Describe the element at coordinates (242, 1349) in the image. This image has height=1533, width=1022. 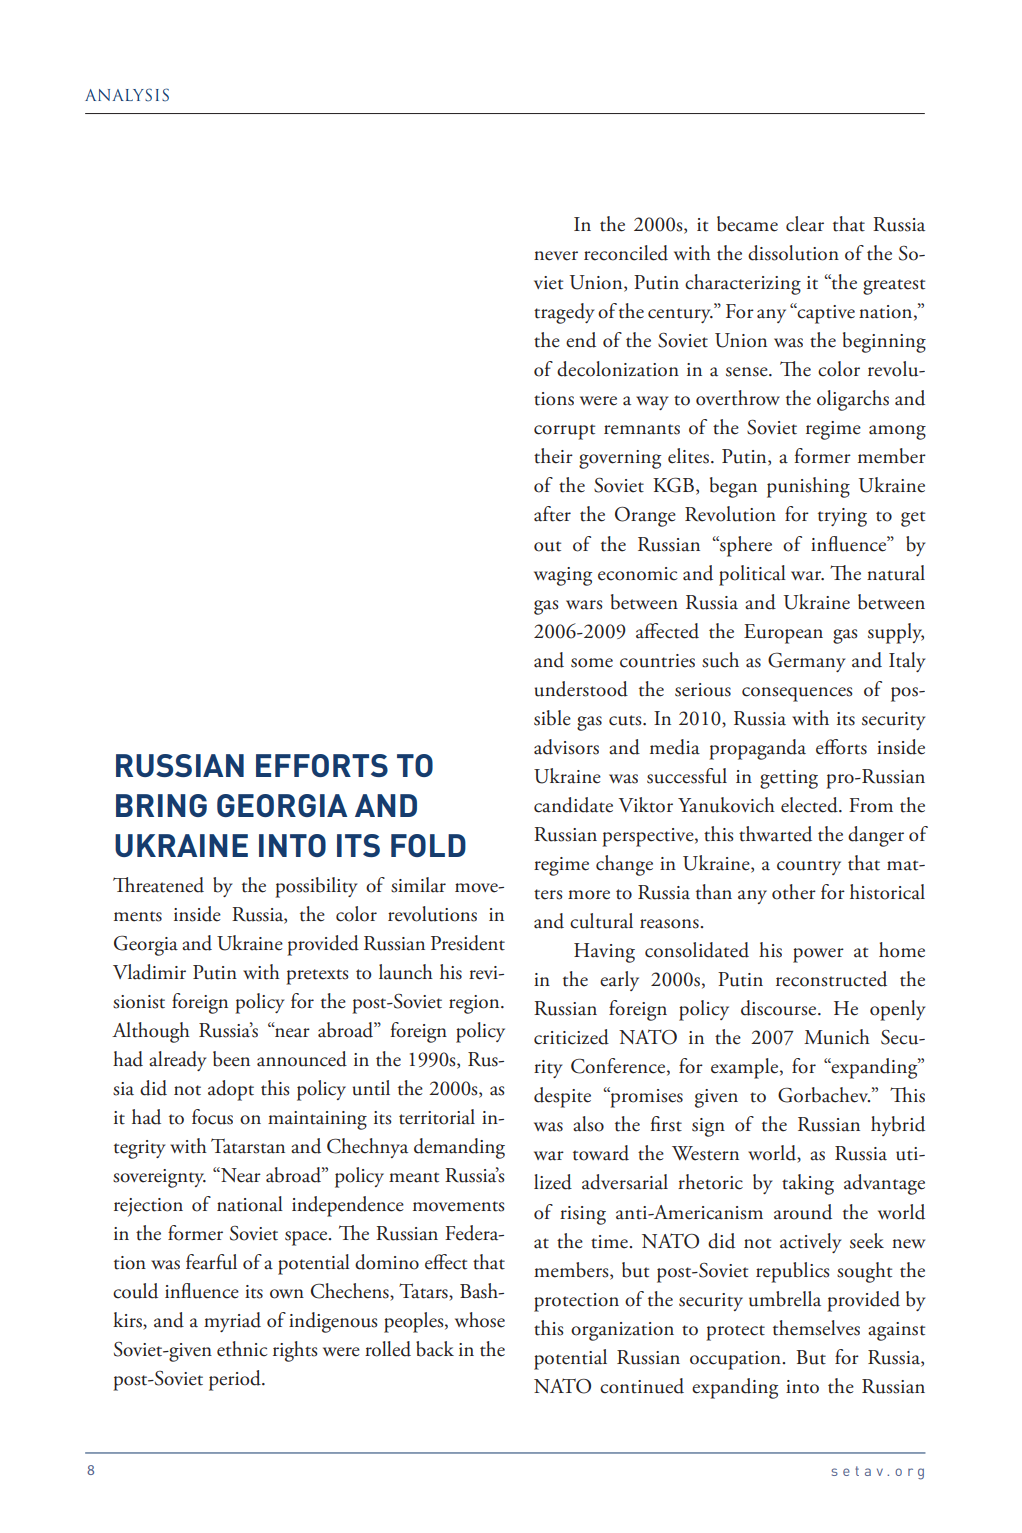
I see `ethnic` at that location.
